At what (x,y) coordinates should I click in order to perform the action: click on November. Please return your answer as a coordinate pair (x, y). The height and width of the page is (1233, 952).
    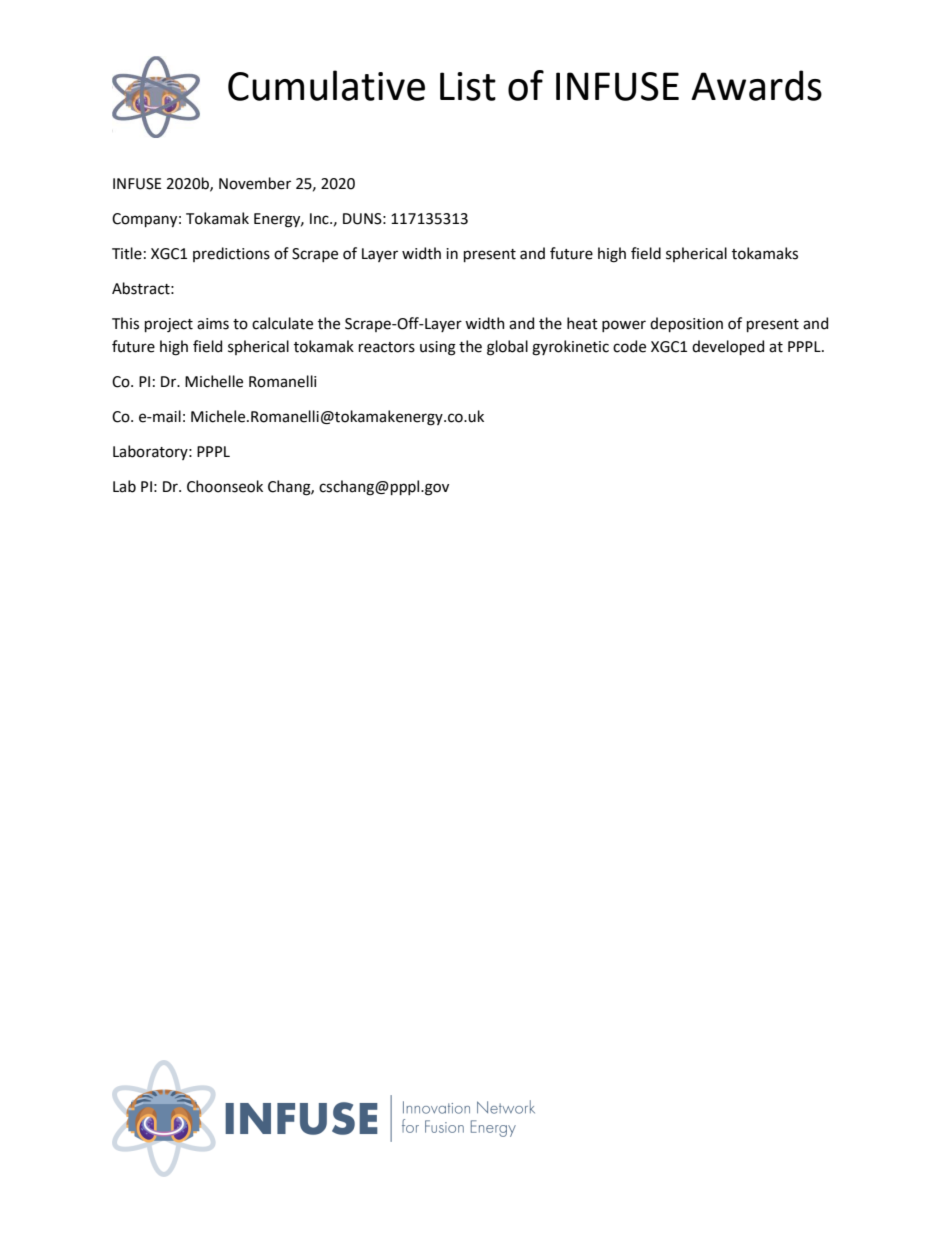
    Looking at the image, I should click on (255, 183).
